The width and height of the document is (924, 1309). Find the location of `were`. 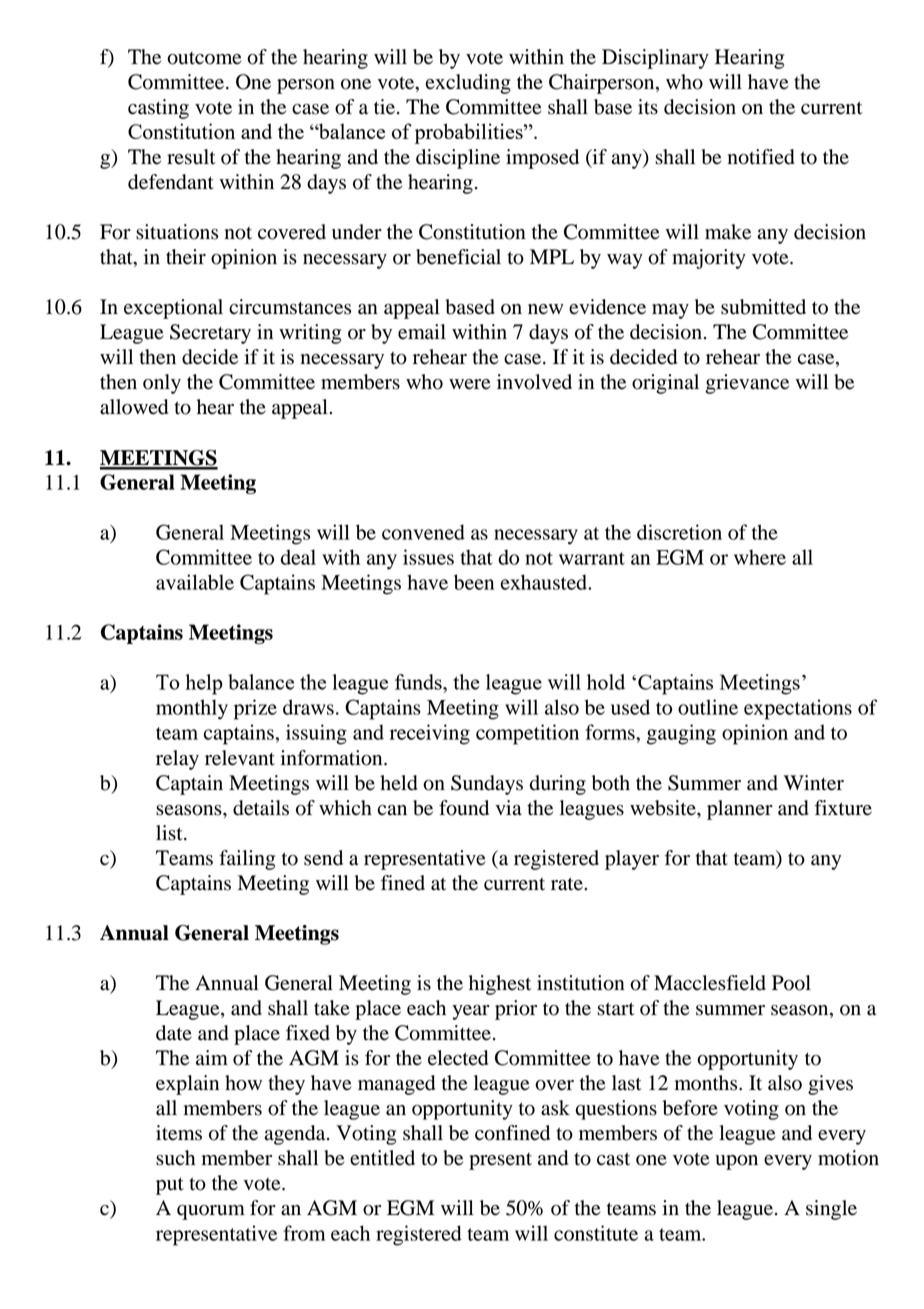

were is located at coordinates (469, 384).
